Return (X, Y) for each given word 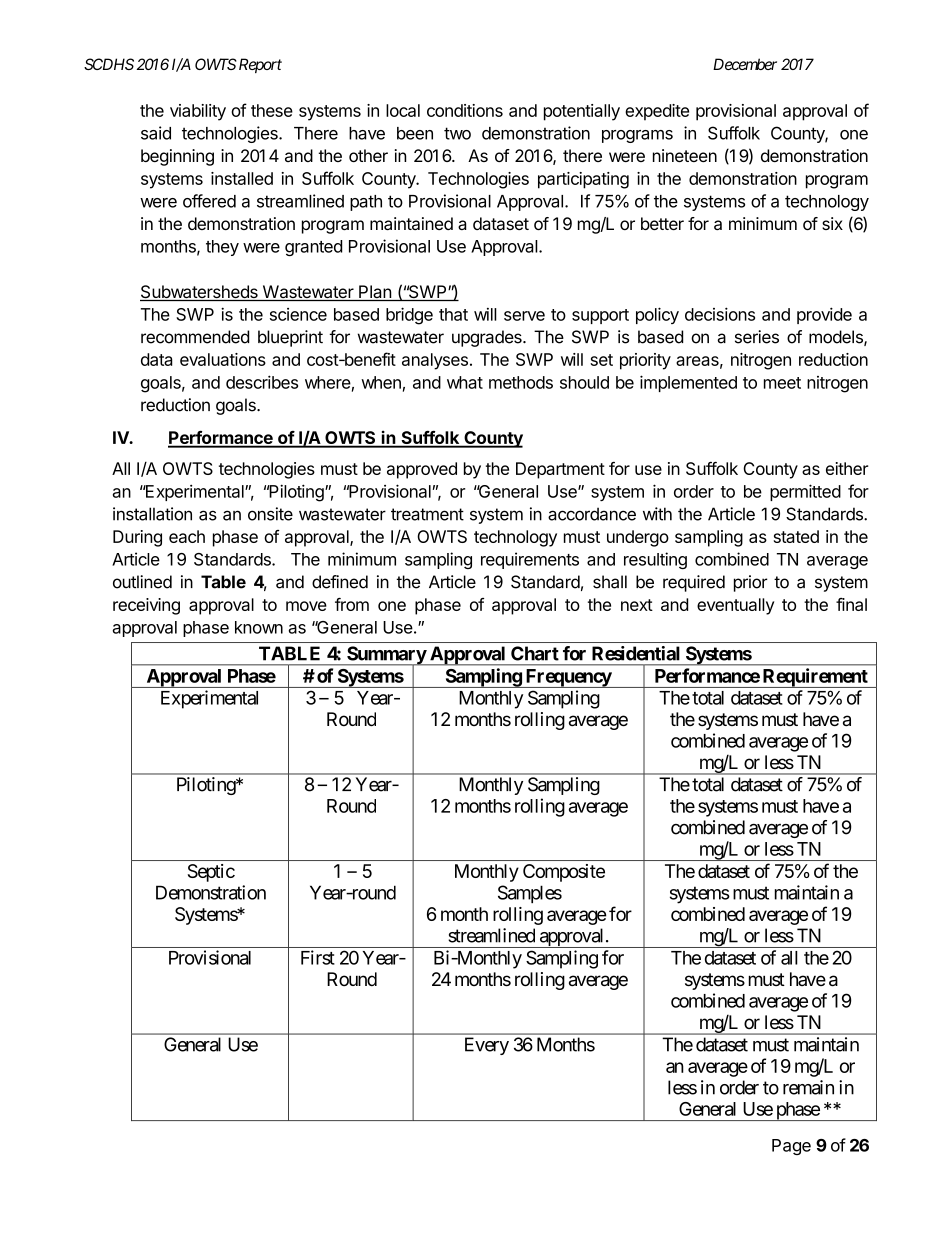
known (259, 627)
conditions (465, 110)
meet (782, 383)
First (318, 957)
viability (198, 112)
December (745, 64)
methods (521, 382)
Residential (636, 653)
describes (262, 382)
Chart (535, 653)
